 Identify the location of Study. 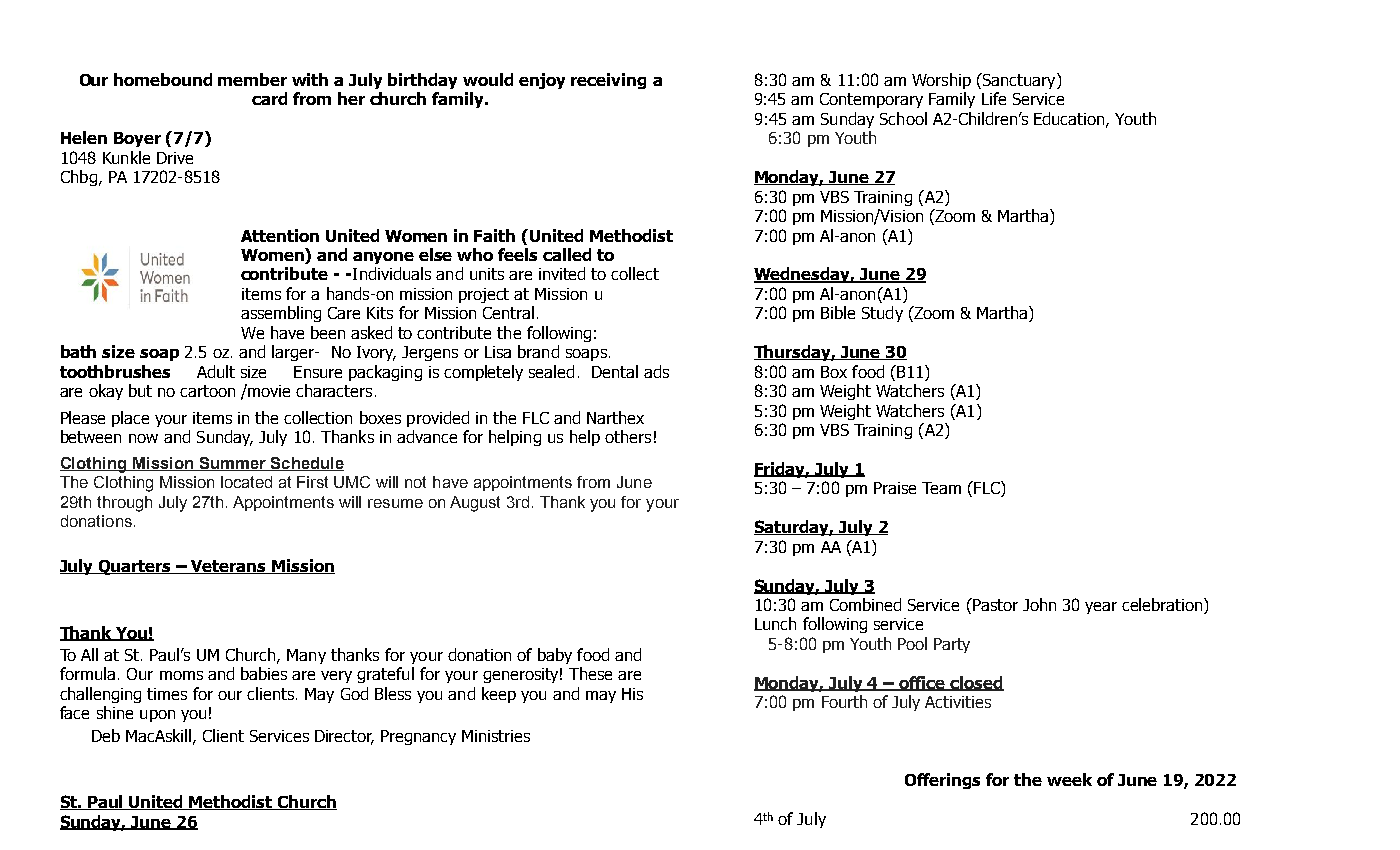
(882, 314).
